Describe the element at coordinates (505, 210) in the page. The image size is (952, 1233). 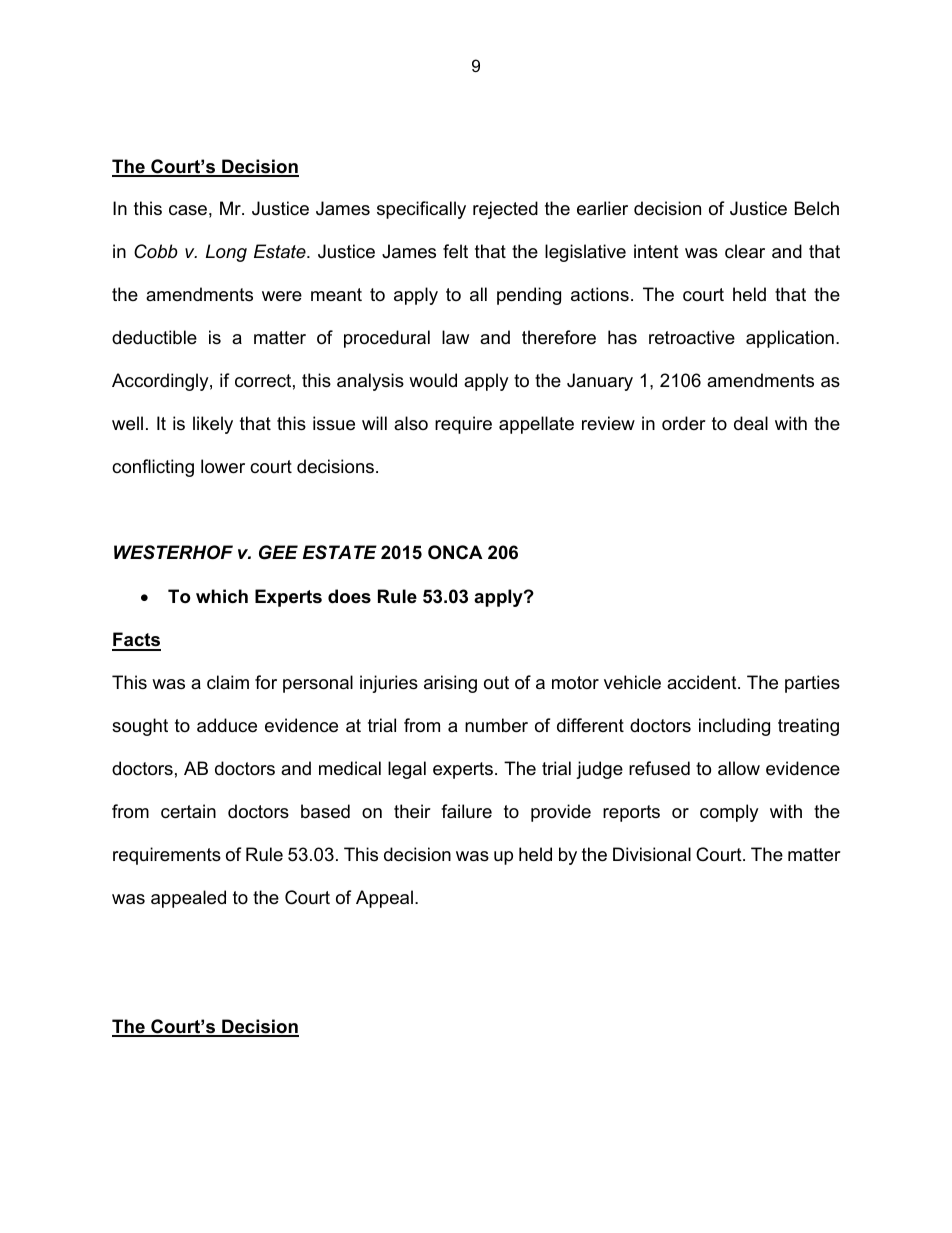
I see `rejected` at that location.
